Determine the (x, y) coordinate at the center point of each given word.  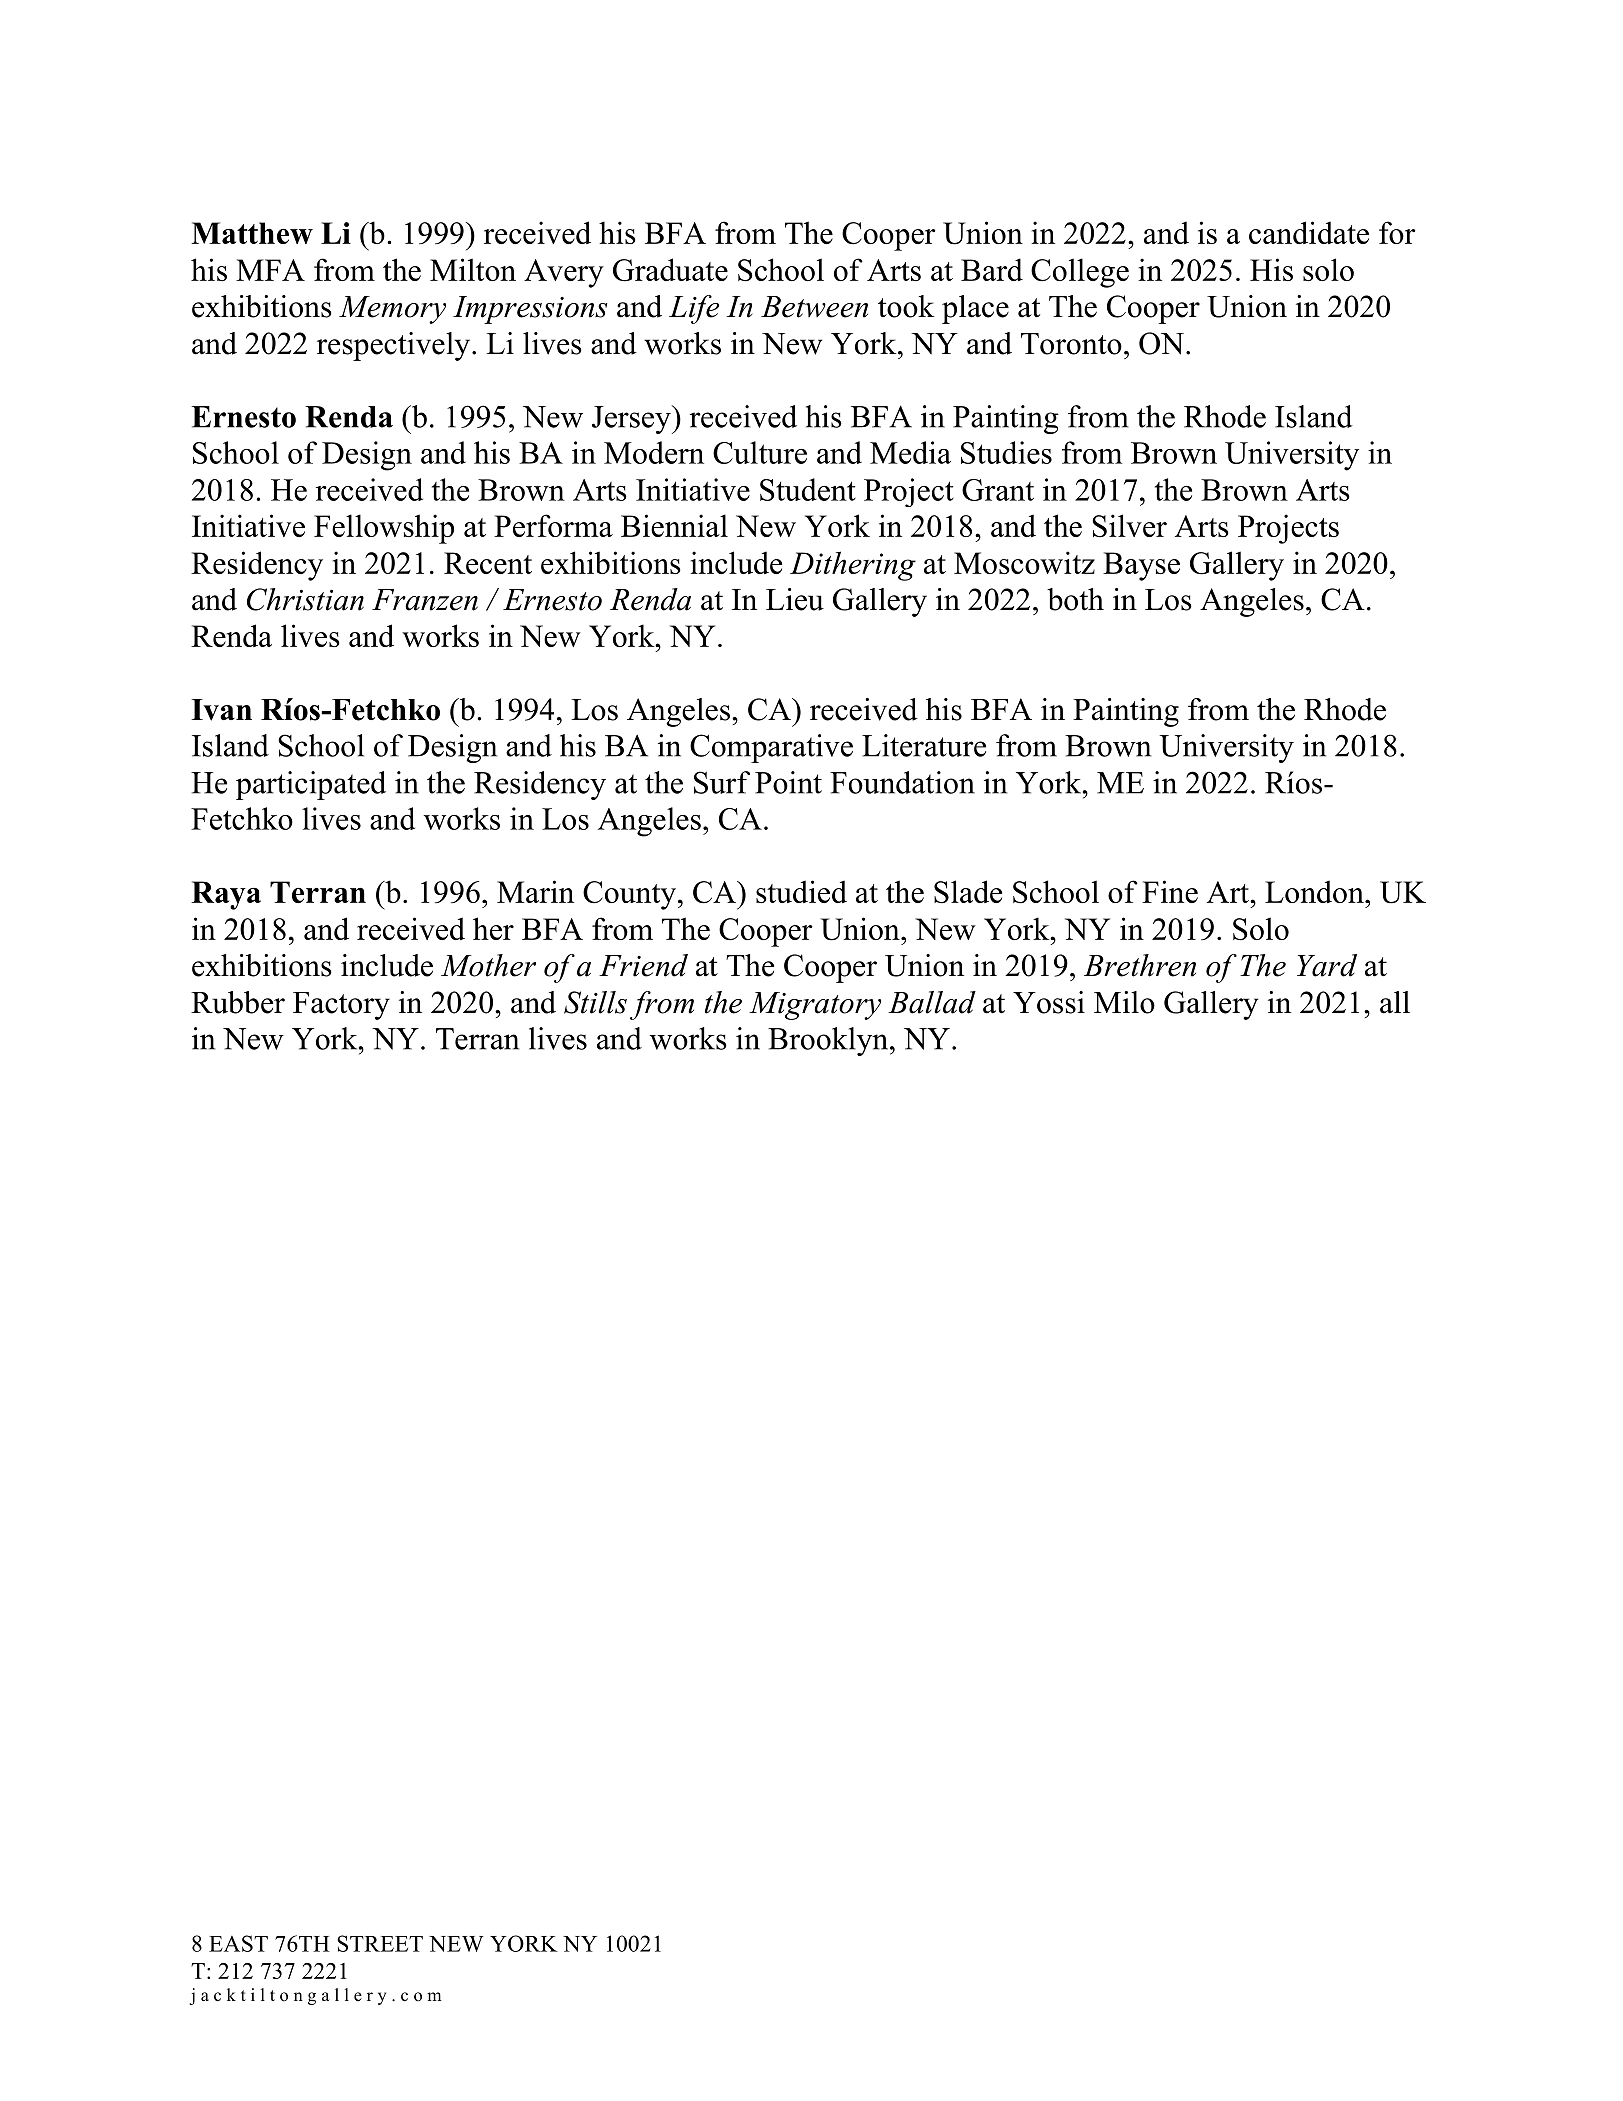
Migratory (815, 1006)
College (1080, 273)
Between (814, 307)
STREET (380, 1943)
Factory (341, 1006)
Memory (392, 310)
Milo (1124, 1002)
